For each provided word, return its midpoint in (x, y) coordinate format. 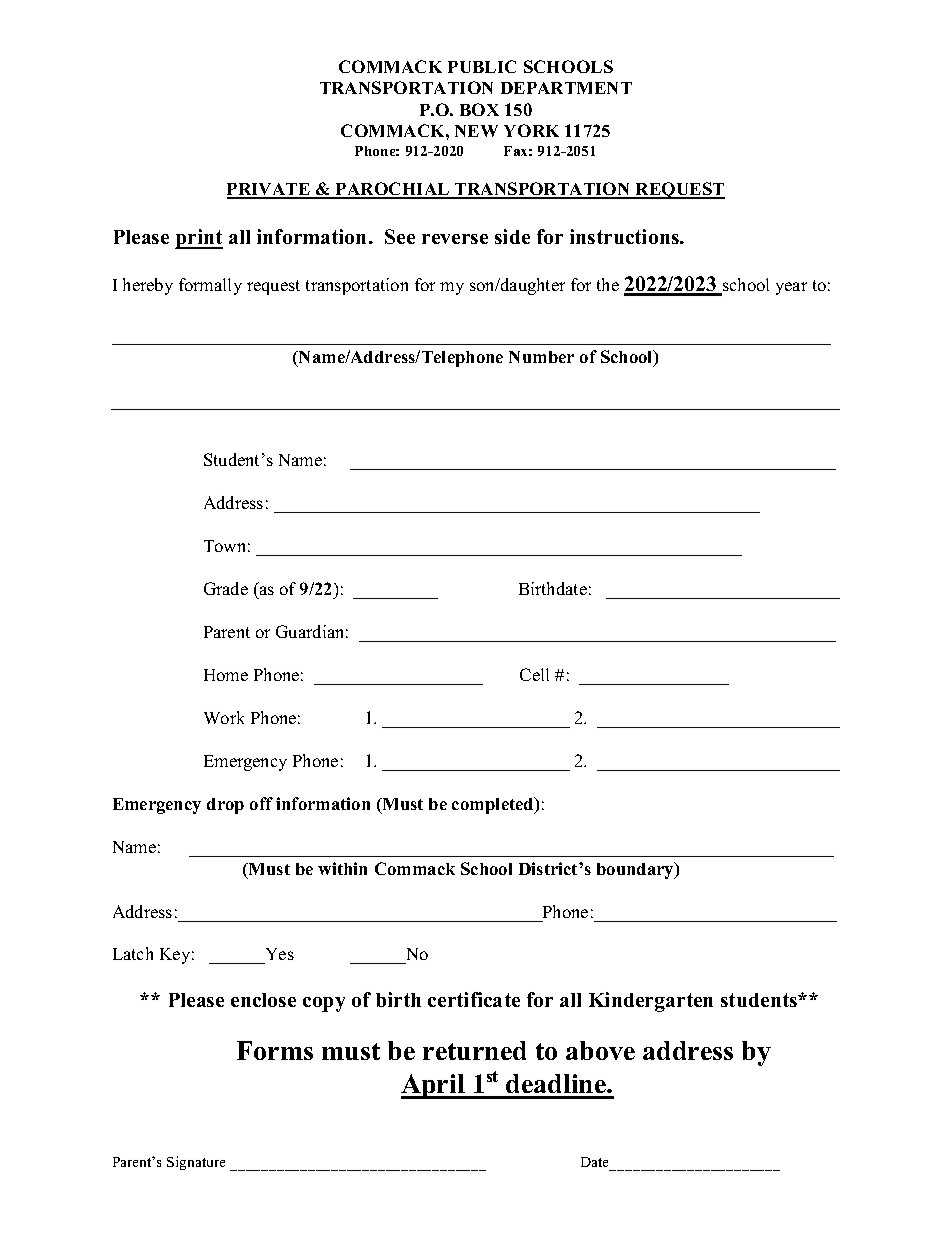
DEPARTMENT (566, 88)
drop (225, 806)
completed (494, 805)
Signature (196, 1163)
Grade (226, 588)
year (791, 288)
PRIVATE (270, 190)
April (434, 1086)
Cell (534, 674)
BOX (479, 109)
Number (541, 357)
